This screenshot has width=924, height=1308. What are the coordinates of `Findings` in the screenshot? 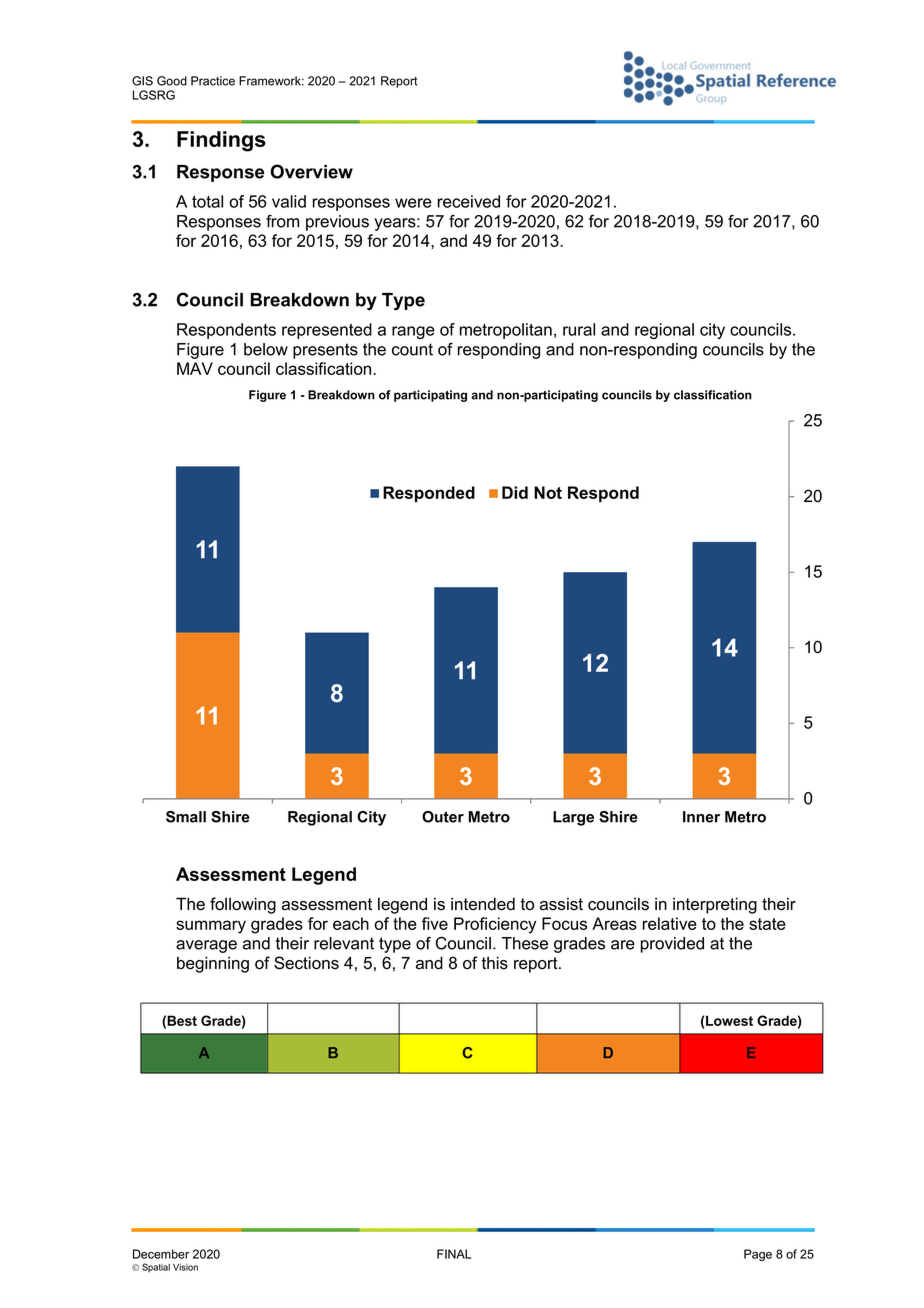 It's located at (221, 141).
